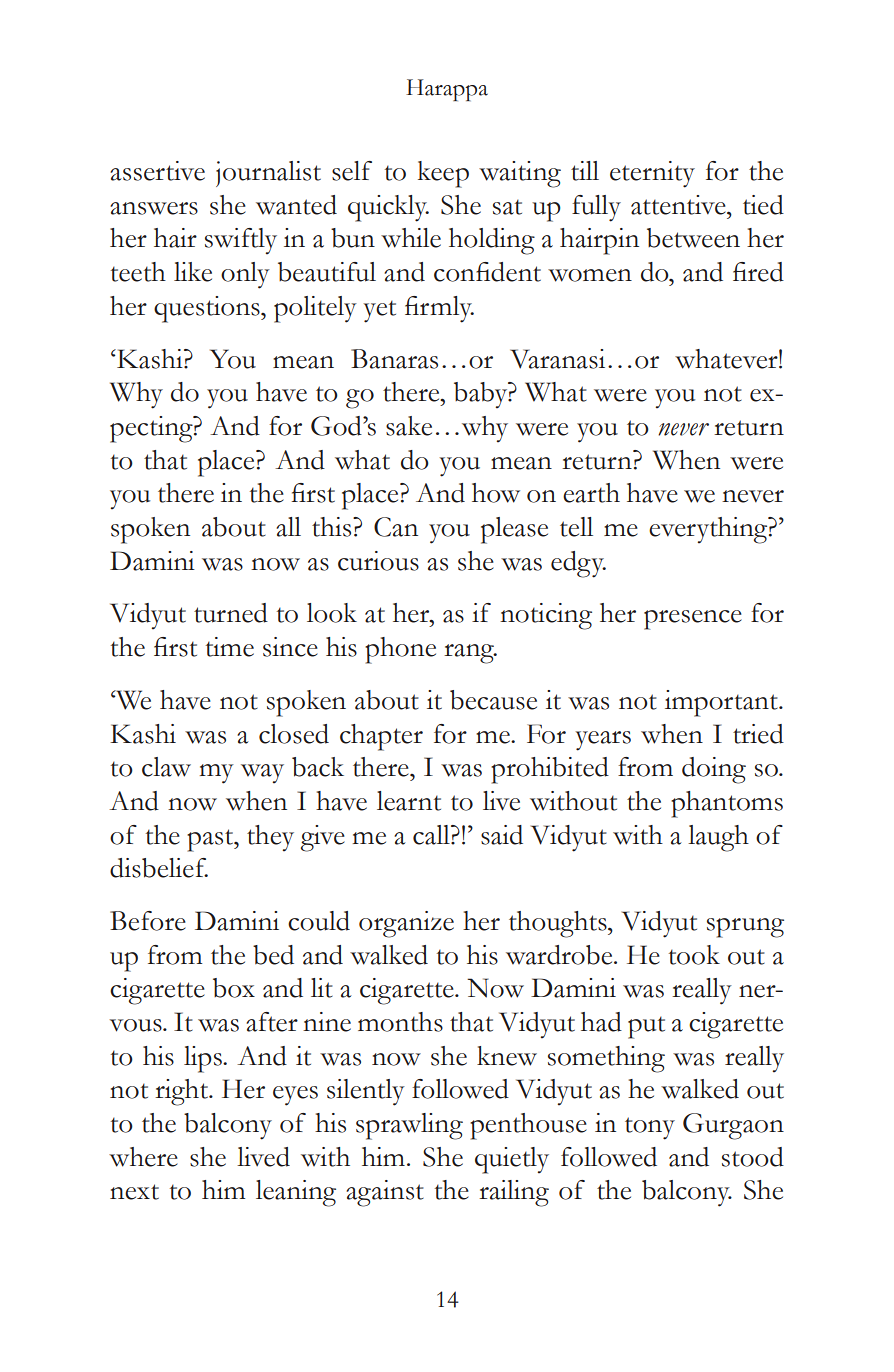  Describe the element at coordinates (447, 90) in the screenshot. I see `Harappa` at that location.
